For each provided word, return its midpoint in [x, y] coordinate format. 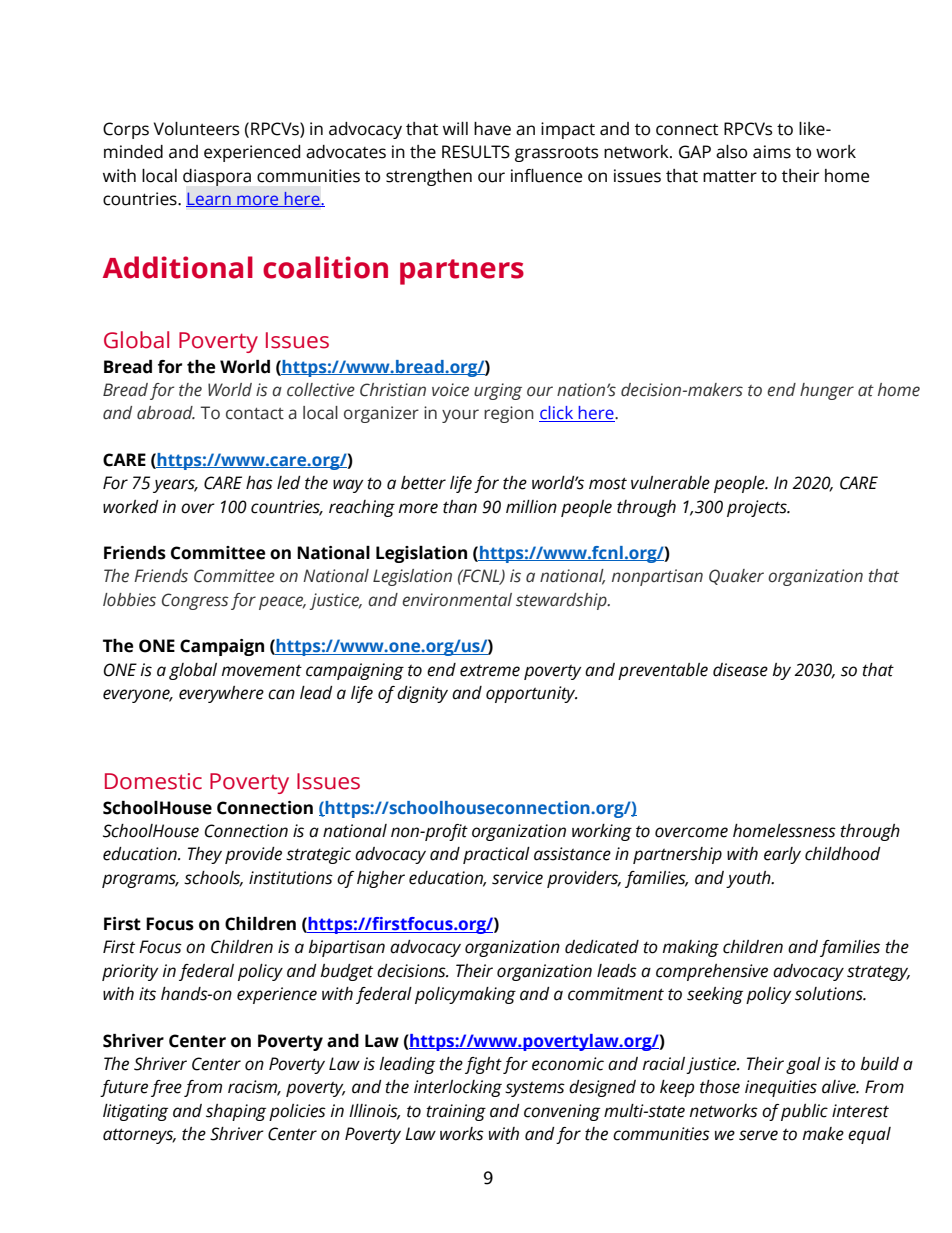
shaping [236, 1112]
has [259, 483]
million [531, 507]
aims [772, 152]
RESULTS [476, 152]
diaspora [217, 177]
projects [758, 508]
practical [496, 855]
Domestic [153, 781]
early [782, 855]
